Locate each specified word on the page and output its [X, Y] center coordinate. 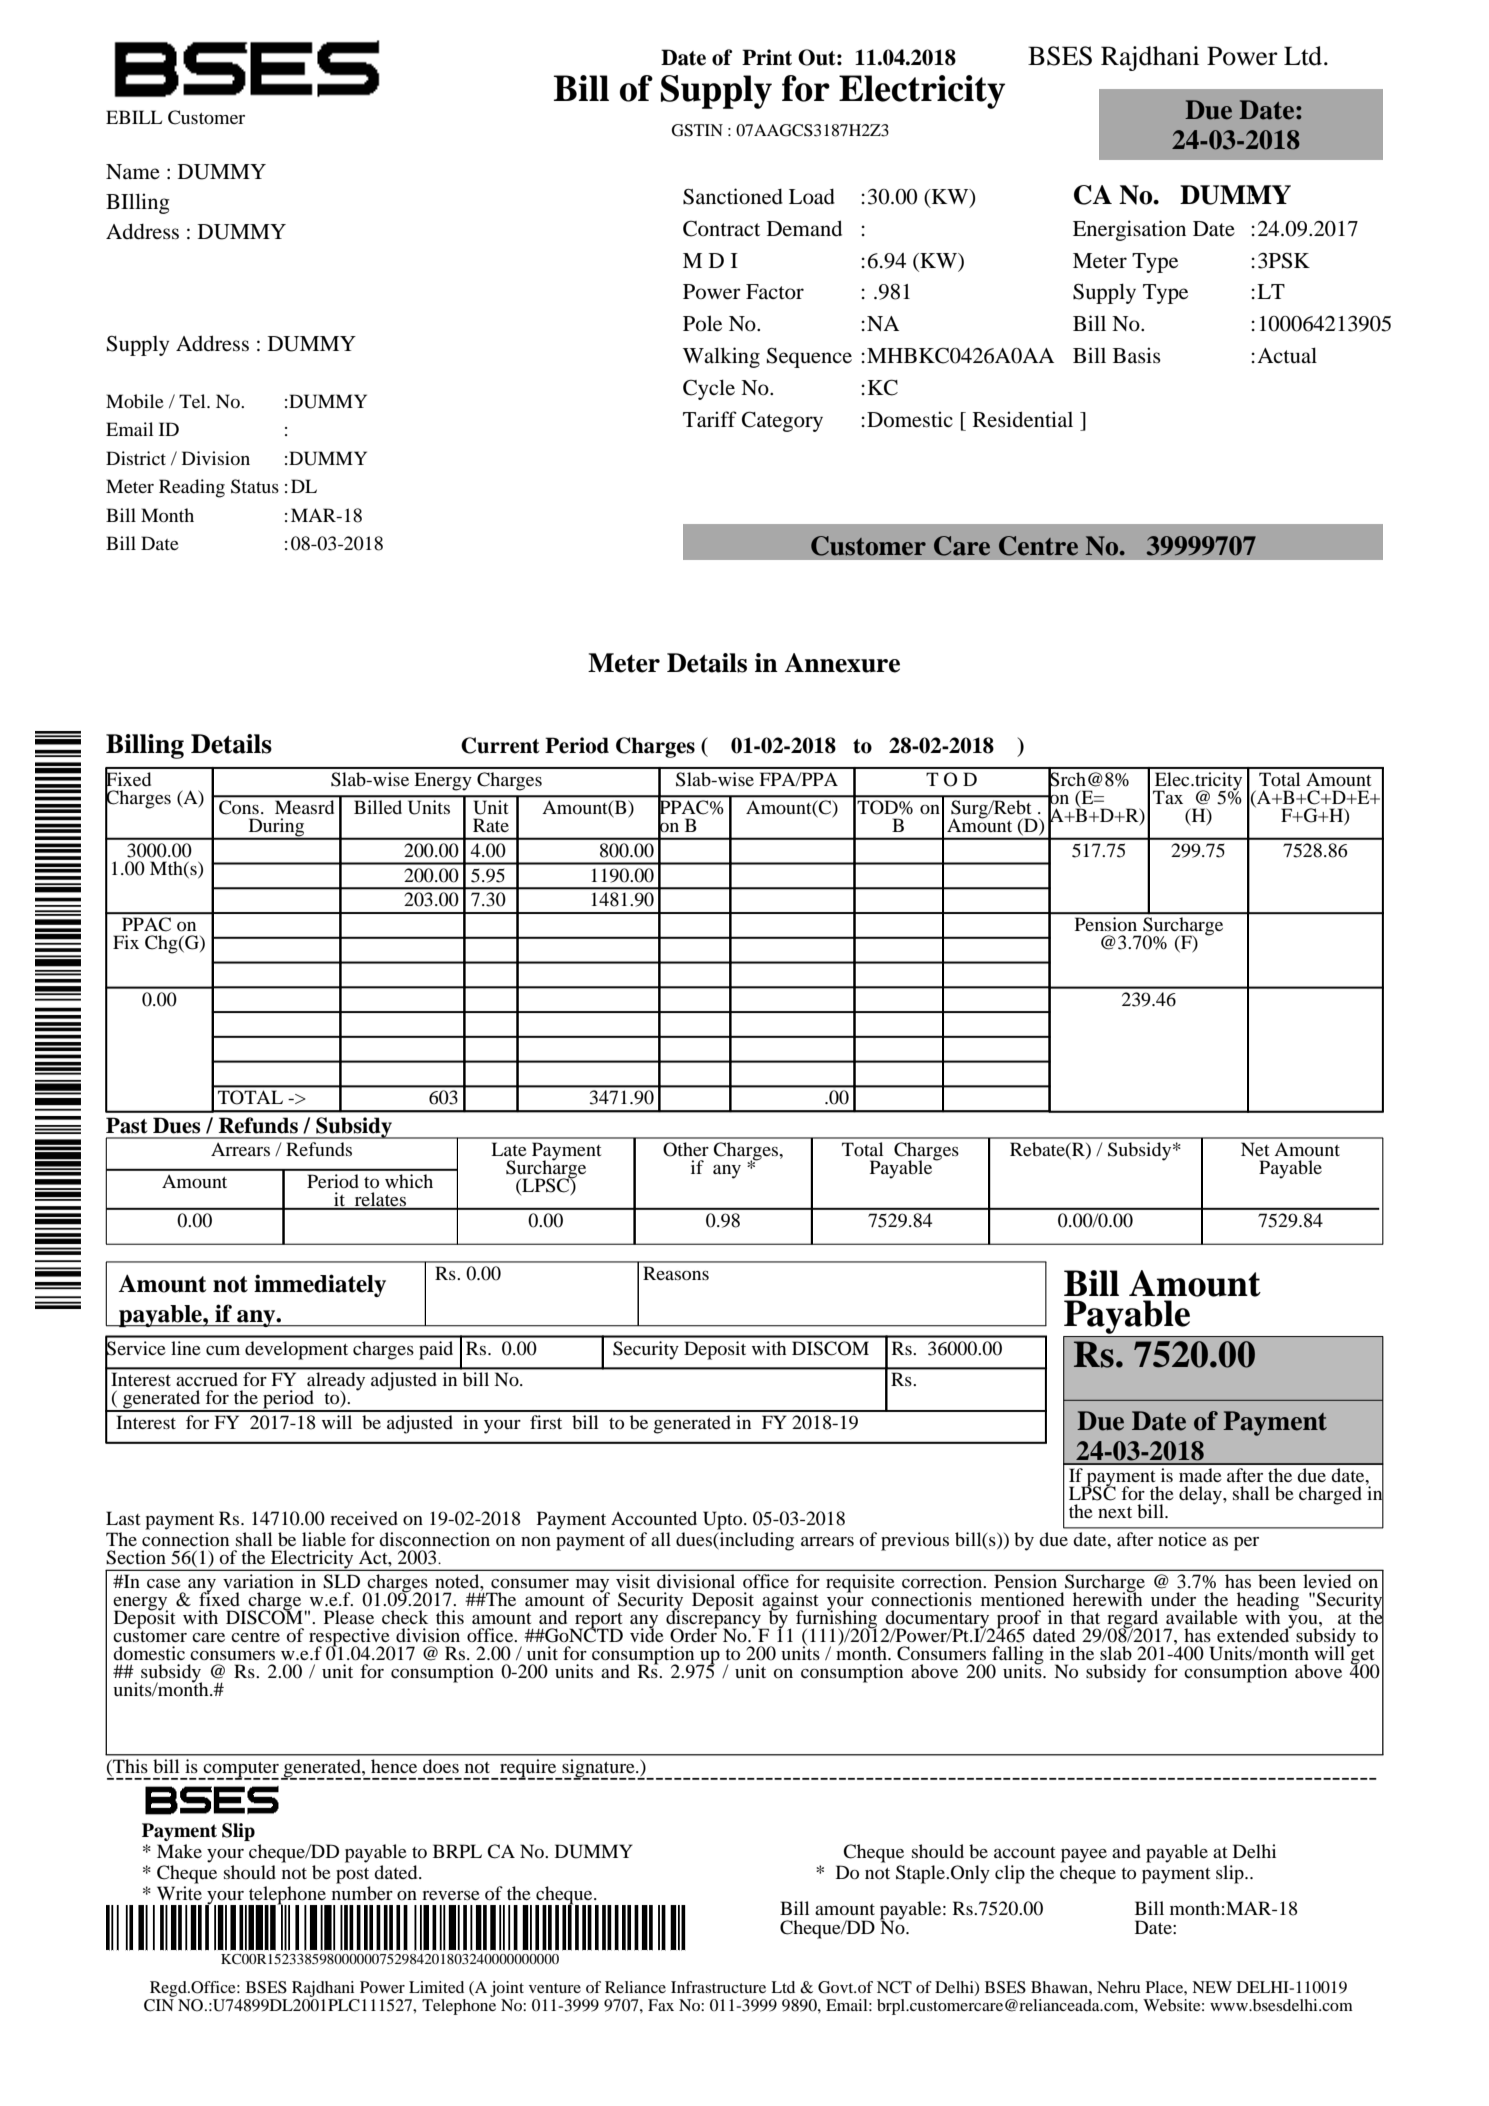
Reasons [676, 1273]
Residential [1023, 419]
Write [179, 1893]
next [1115, 1512]
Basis [1137, 355]
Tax [1168, 797]
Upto [724, 1520]
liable [324, 1539]
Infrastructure [718, 1987]
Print [767, 57]
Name [133, 172]
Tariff [710, 419]
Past [127, 1125]
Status [255, 486]
